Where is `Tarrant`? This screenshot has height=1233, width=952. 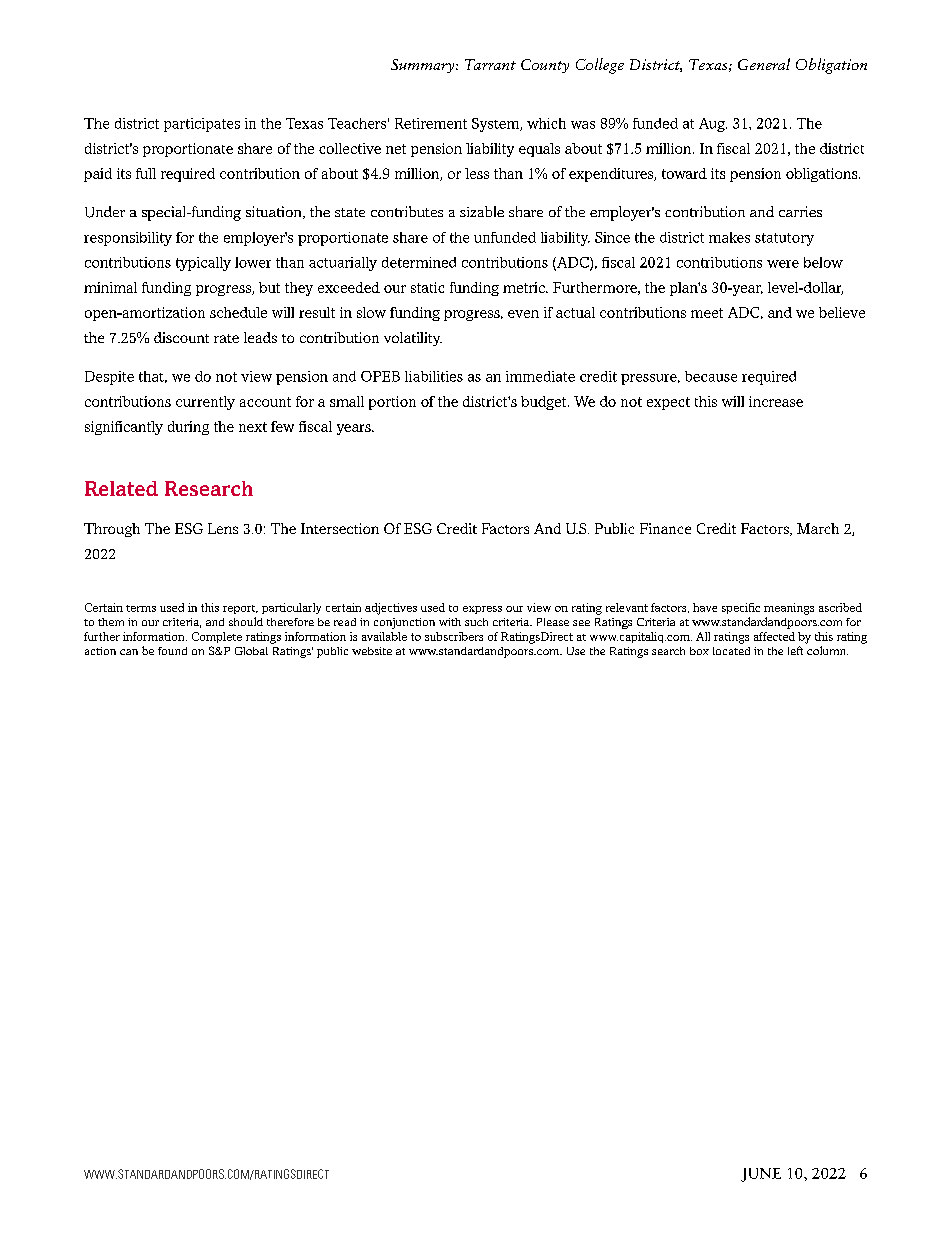 Tarrant is located at coordinates (490, 64).
